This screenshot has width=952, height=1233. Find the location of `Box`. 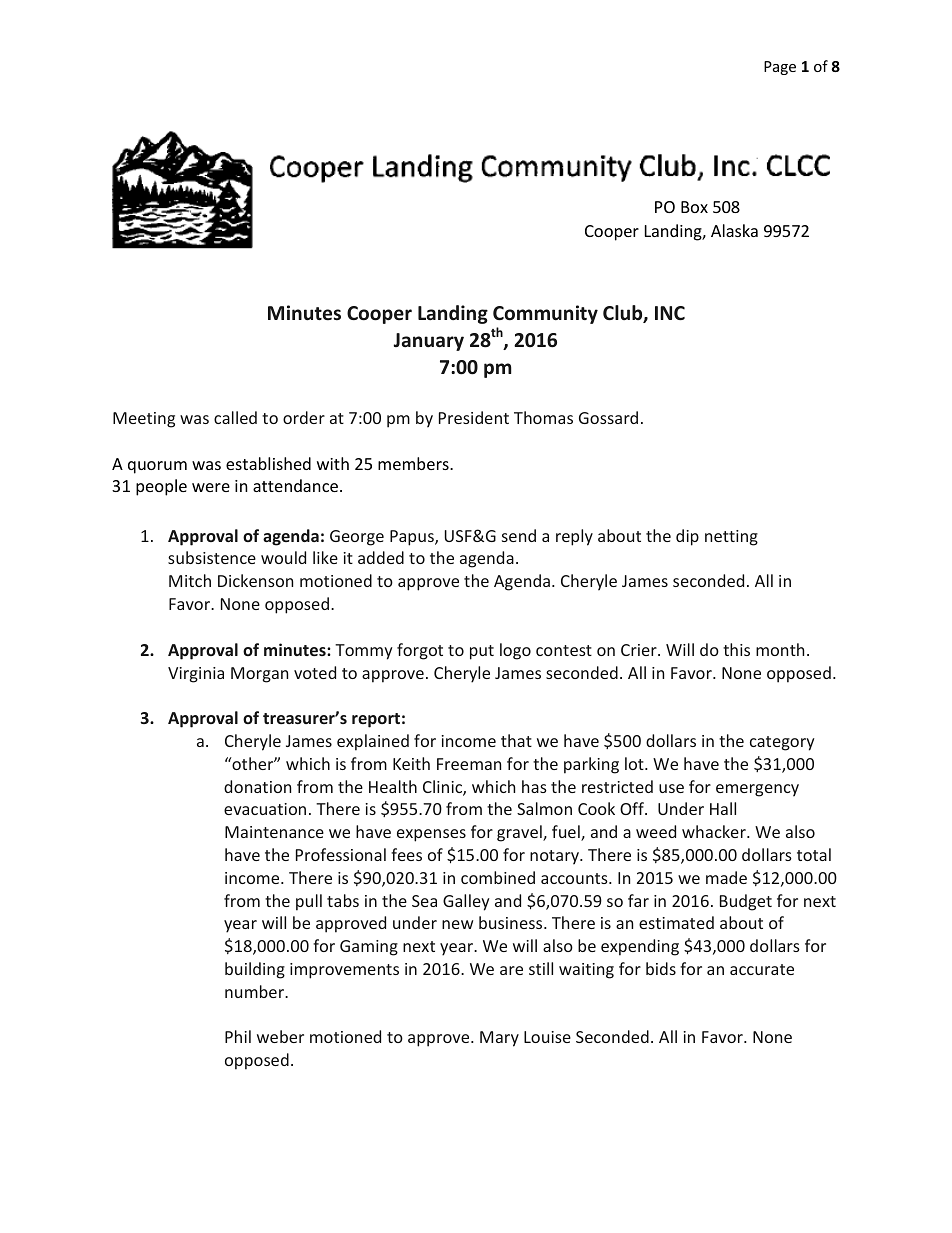

Box is located at coordinates (694, 207).
